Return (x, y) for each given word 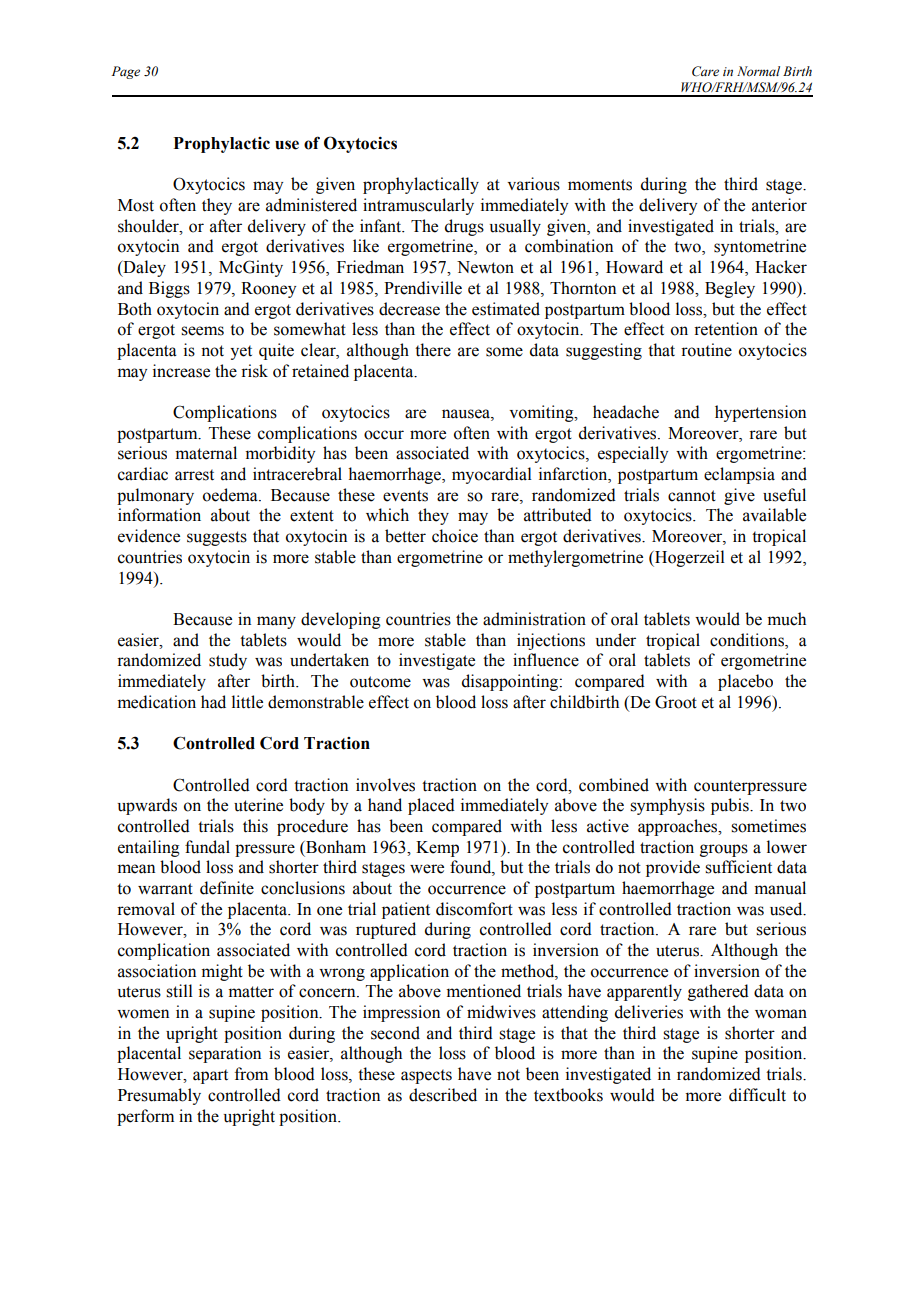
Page (126, 72)
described (443, 1095)
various (533, 184)
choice (455, 536)
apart (210, 1076)
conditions (748, 640)
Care (705, 71)
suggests (217, 538)
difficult (757, 1095)
